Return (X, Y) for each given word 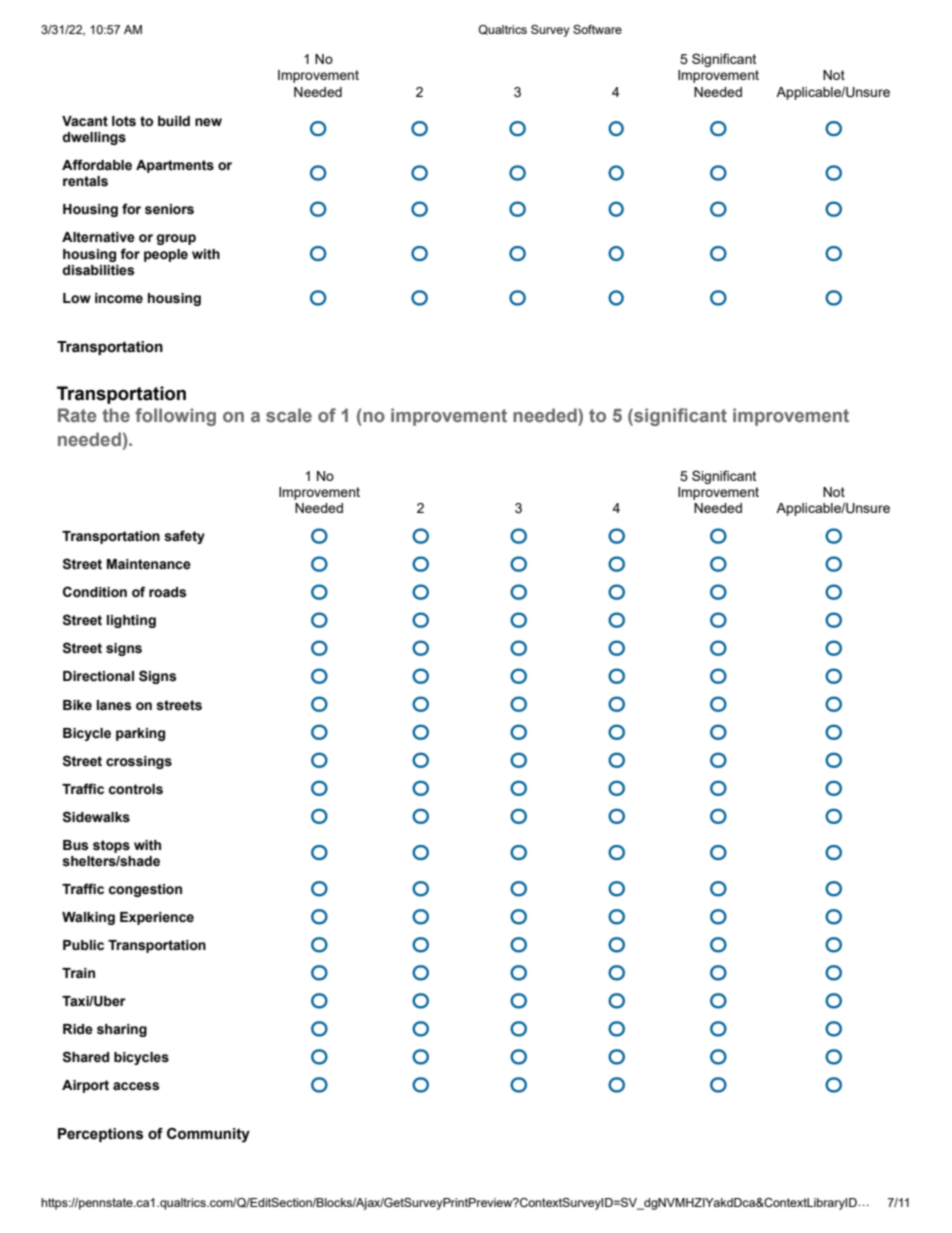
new (208, 122)
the (116, 415)
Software (597, 29)
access (136, 1086)
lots (124, 121)
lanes (114, 705)
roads (168, 592)
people (166, 255)
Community (208, 1135)
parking (140, 734)
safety (184, 537)
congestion (145, 890)
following (175, 417)
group (176, 239)
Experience (157, 918)
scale (289, 415)
